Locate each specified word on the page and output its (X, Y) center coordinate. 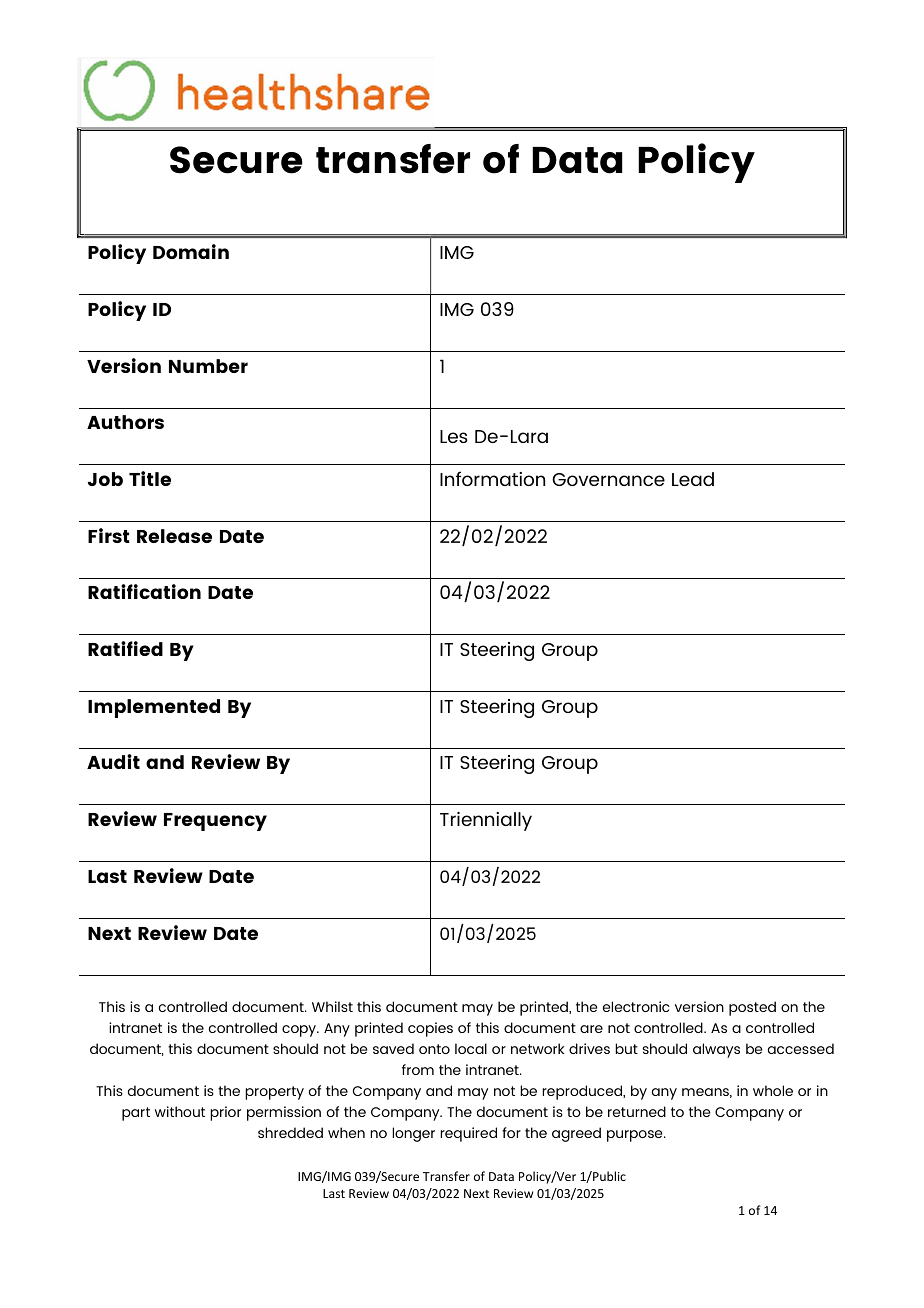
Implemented (154, 708)
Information (492, 478)
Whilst (332, 1006)
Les (454, 436)
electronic (636, 1006)
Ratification (144, 591)
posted (752, 1008)
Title (150, 478)
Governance (608, 479)
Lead (693, 479)
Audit (113, 761)
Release (174, 536)
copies (430, 1029)
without (180, 1111)
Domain (191, 251)
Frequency (215, 822)
